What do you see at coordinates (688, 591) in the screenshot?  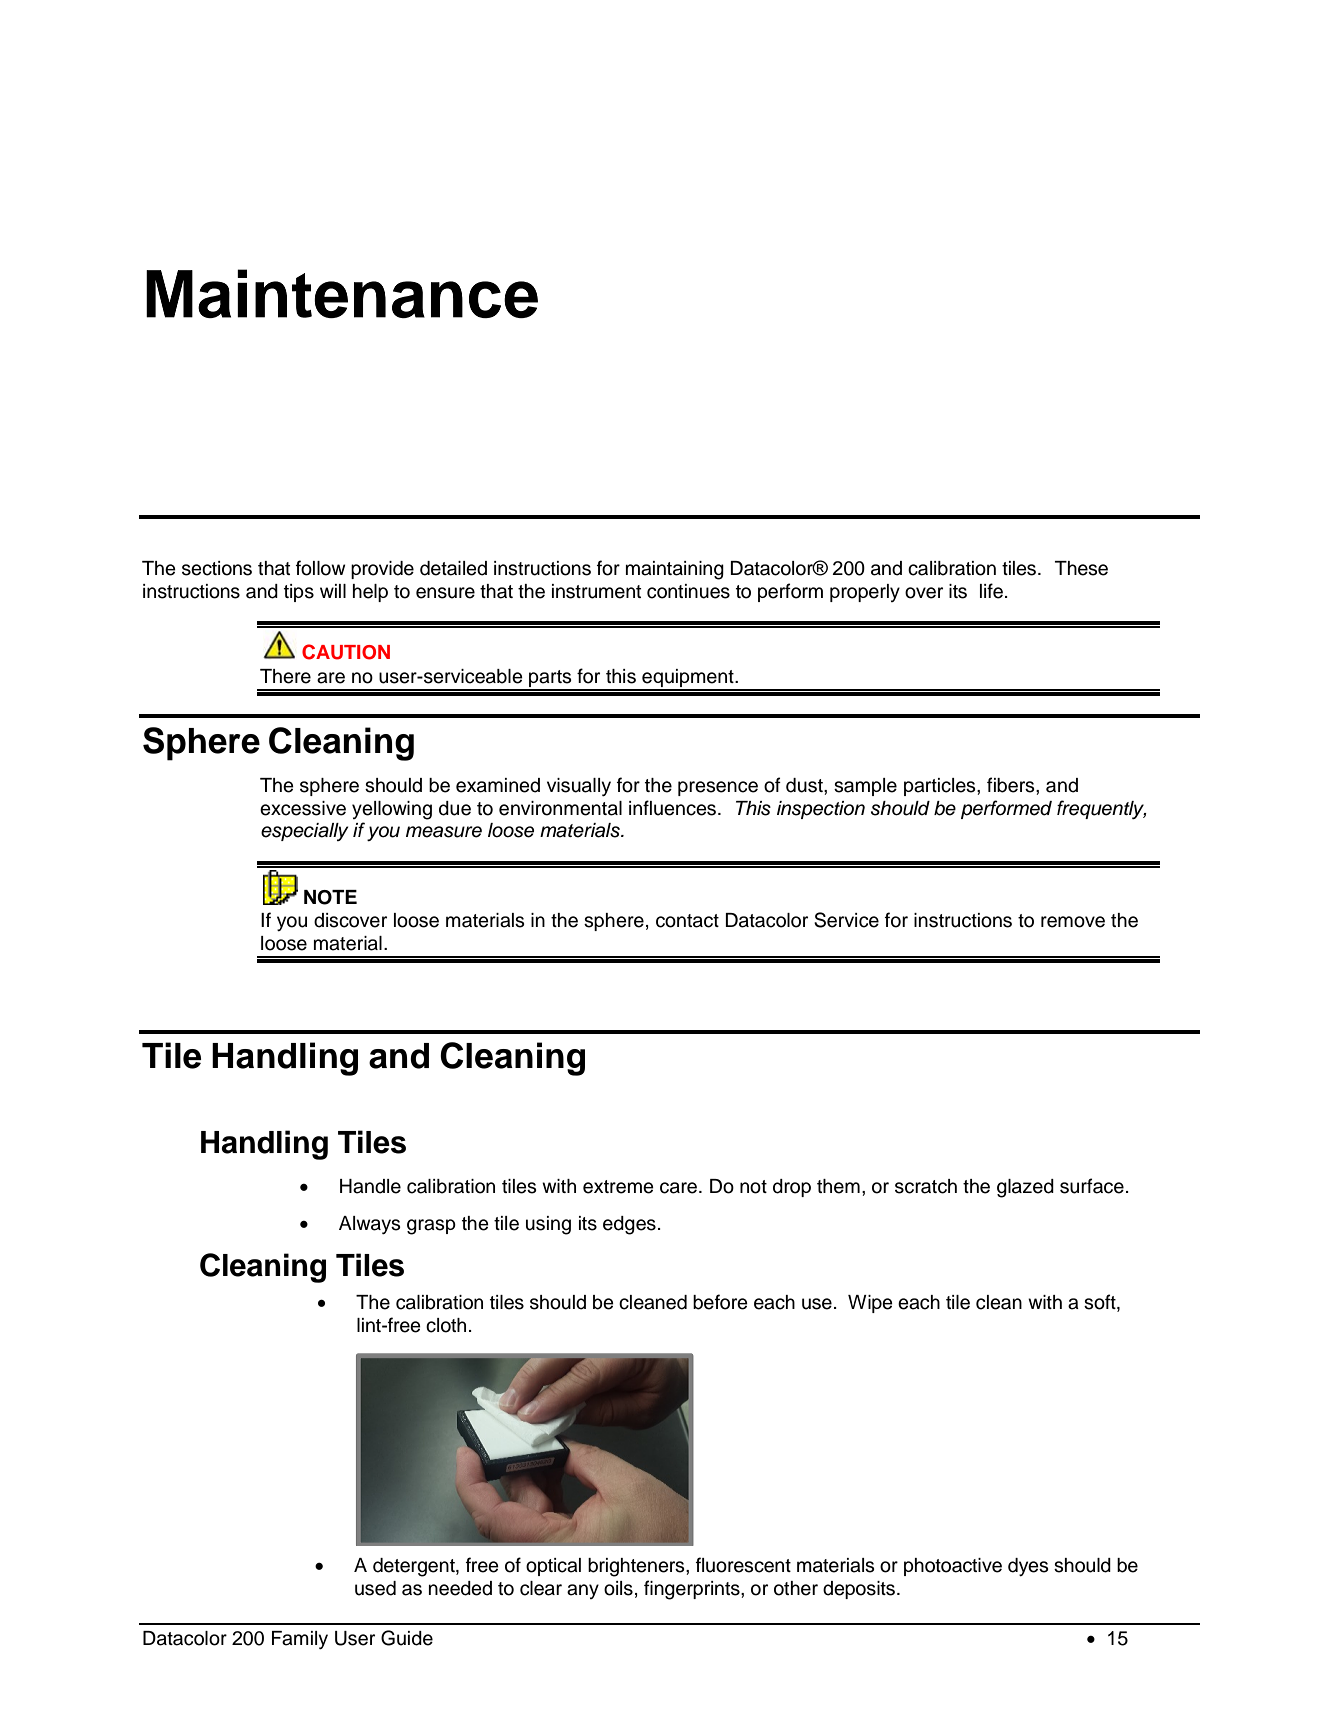 I see `continues` at bounding box center [688, 591].
